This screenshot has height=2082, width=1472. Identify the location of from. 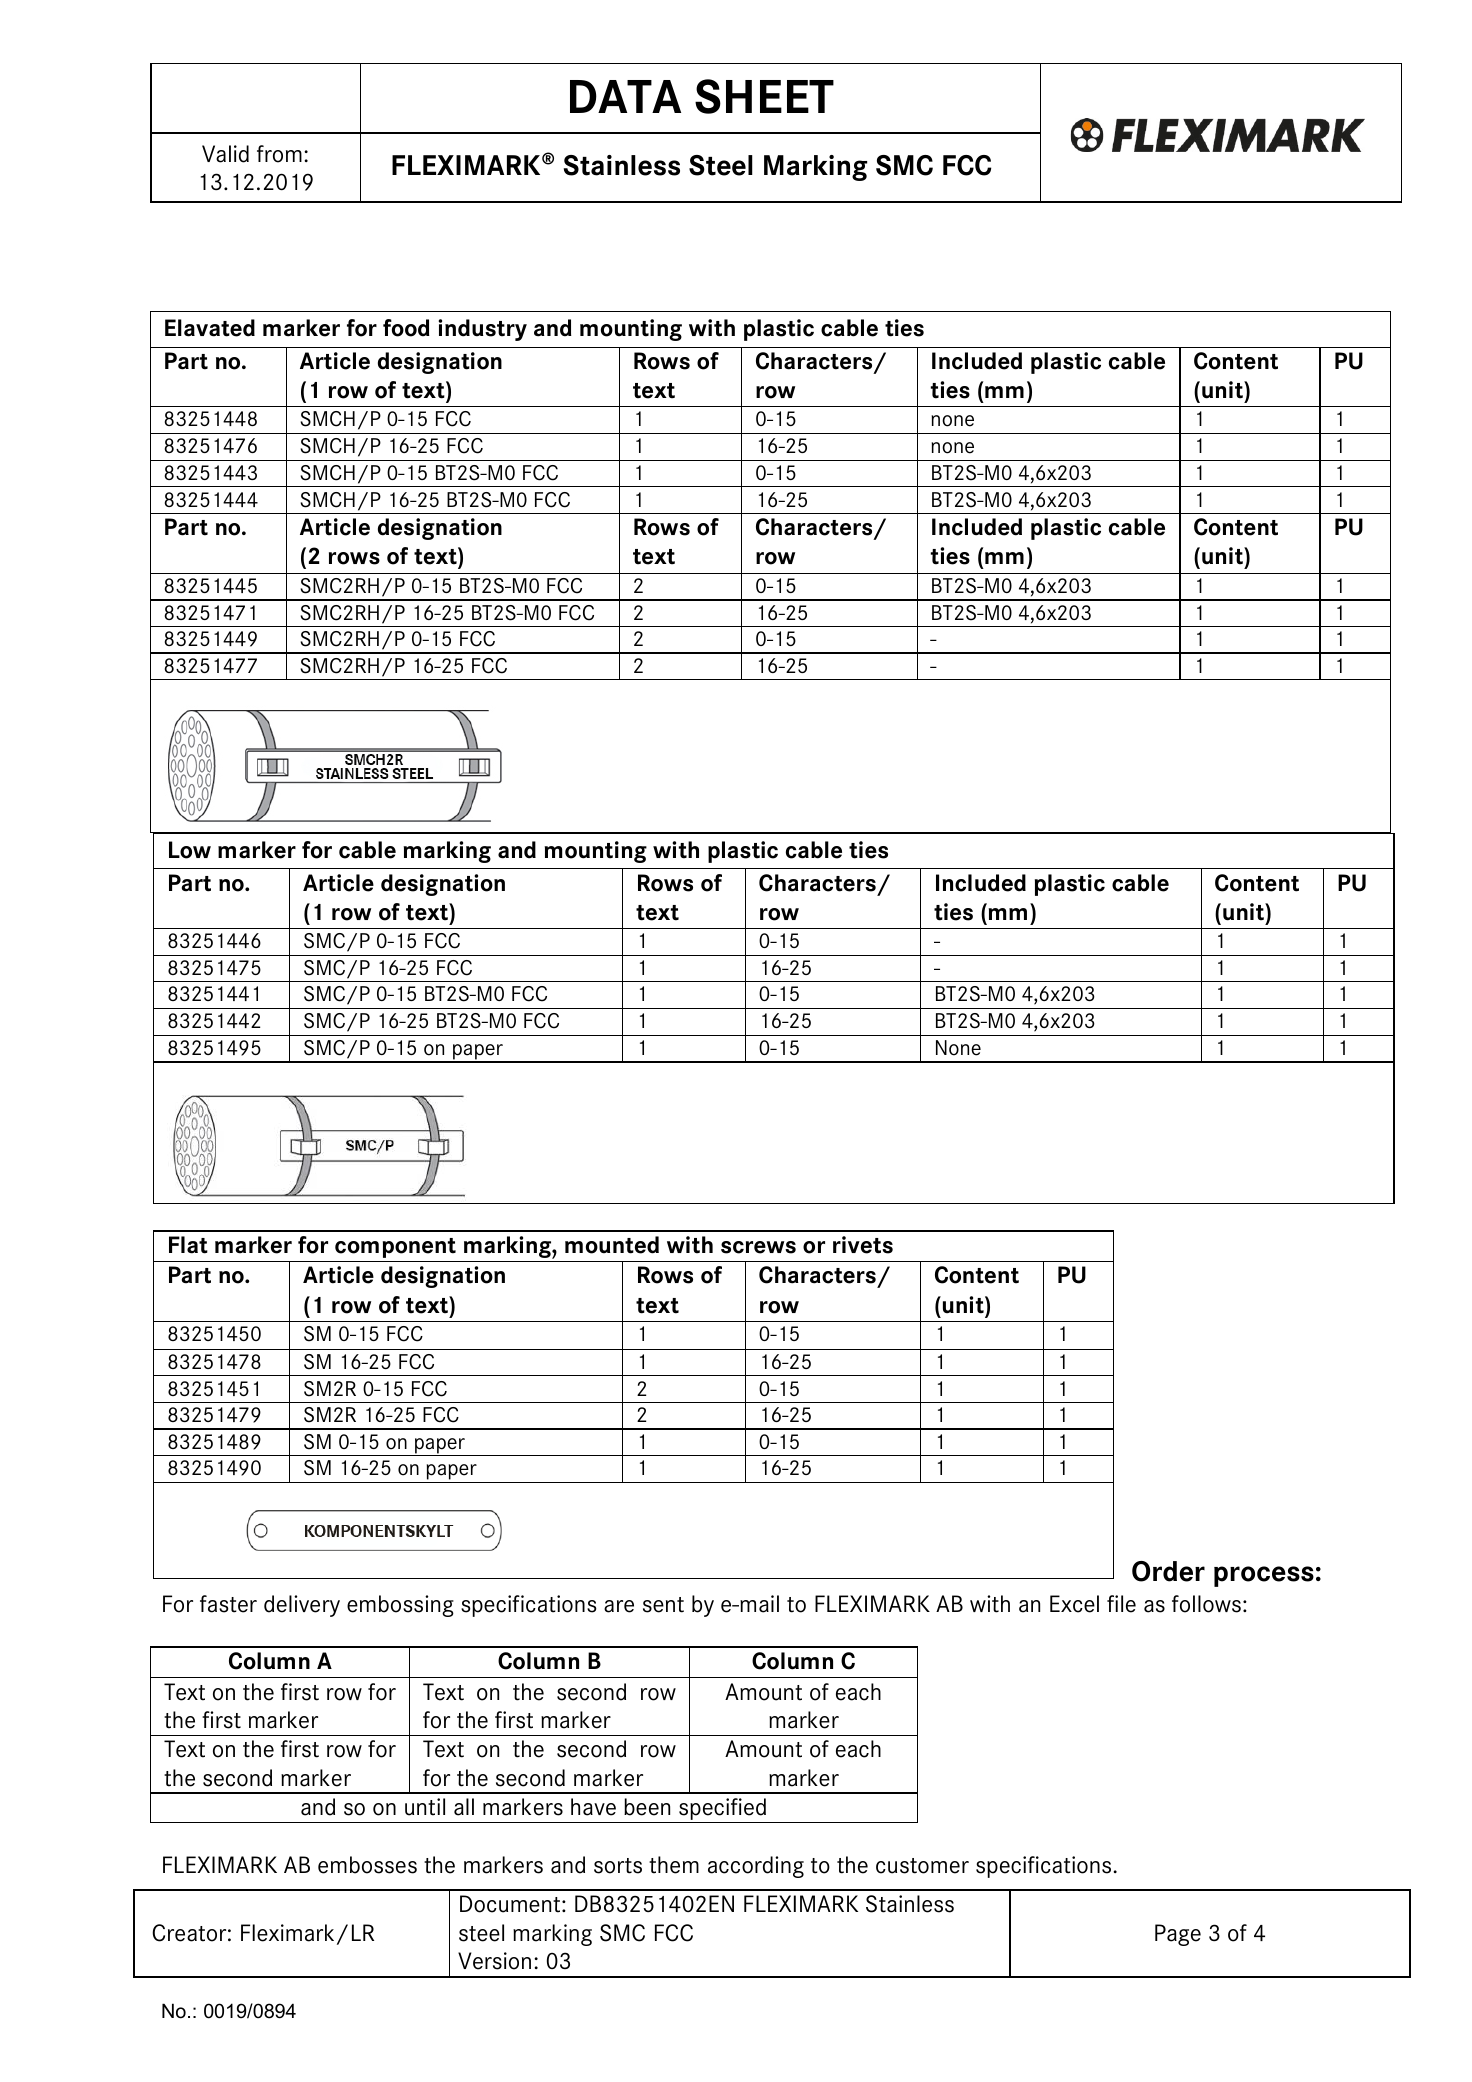
(279, 154).
